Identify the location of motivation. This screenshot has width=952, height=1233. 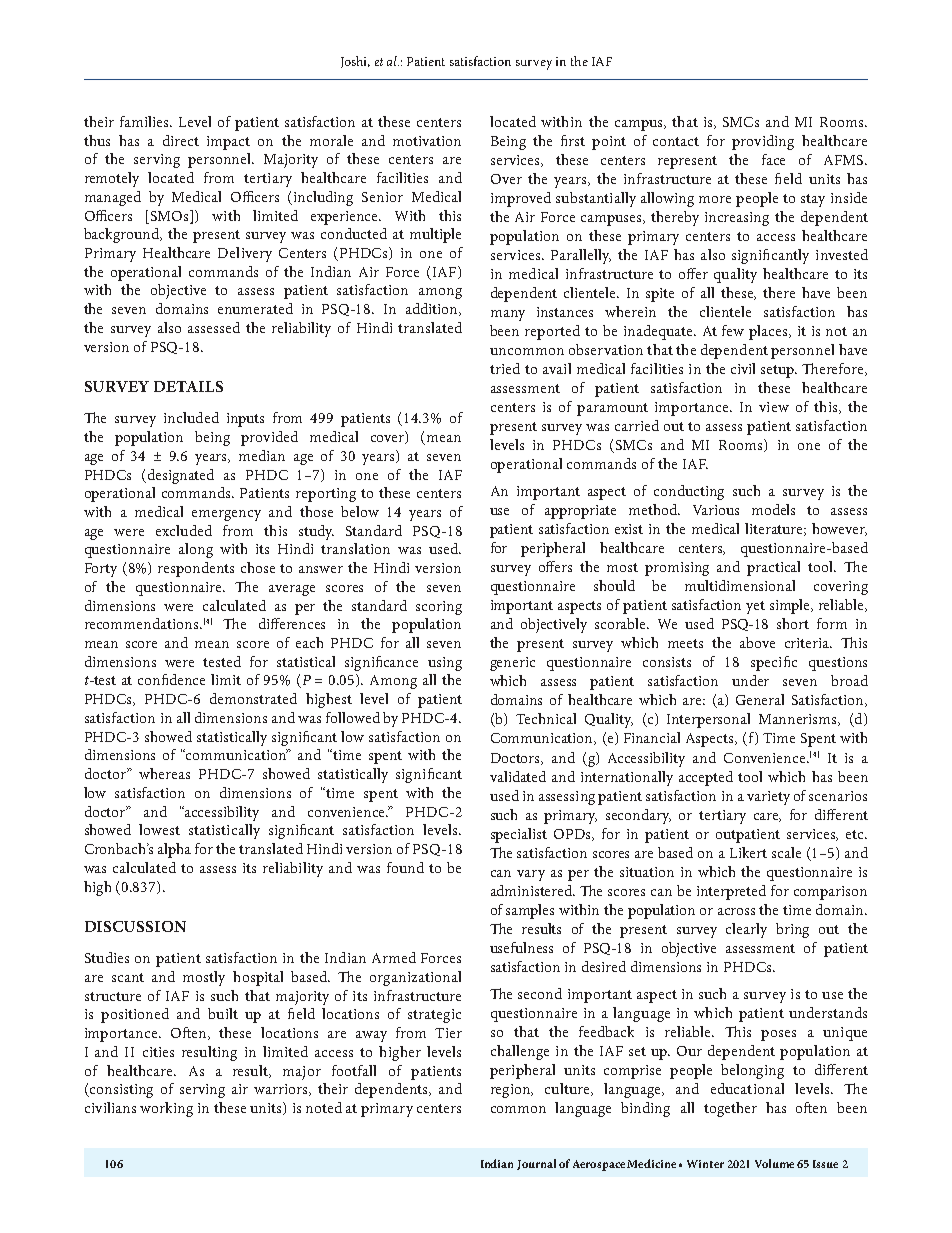
(427, 141).
